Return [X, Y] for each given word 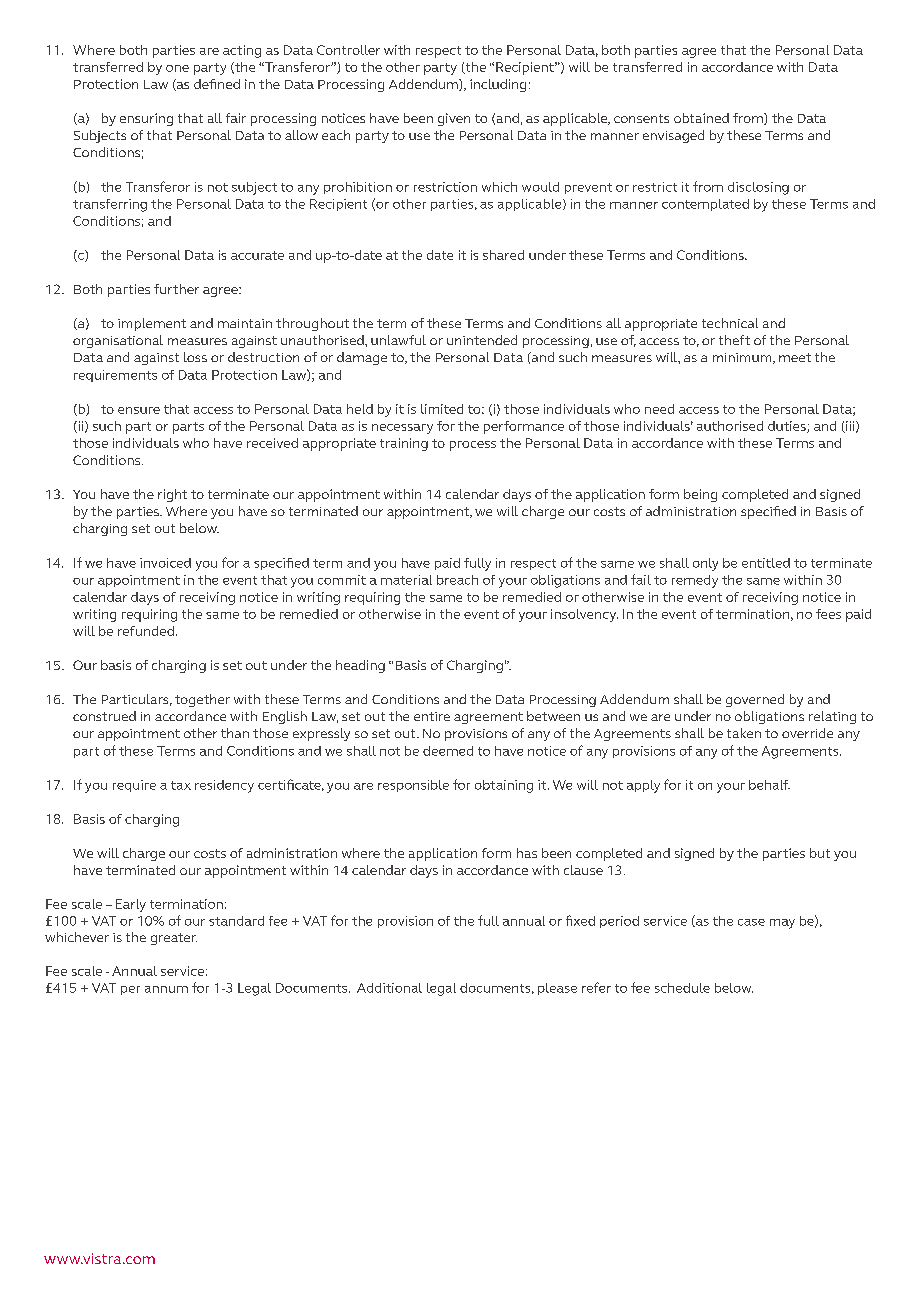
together [202, 700]
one [177, 68]
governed [755, 700]
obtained [701, 118]
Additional [389, 988]
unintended [482, 340]
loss [195, 357]
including [498, 85]
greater [174, 939]
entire [432, 716]
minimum [743, 358]
